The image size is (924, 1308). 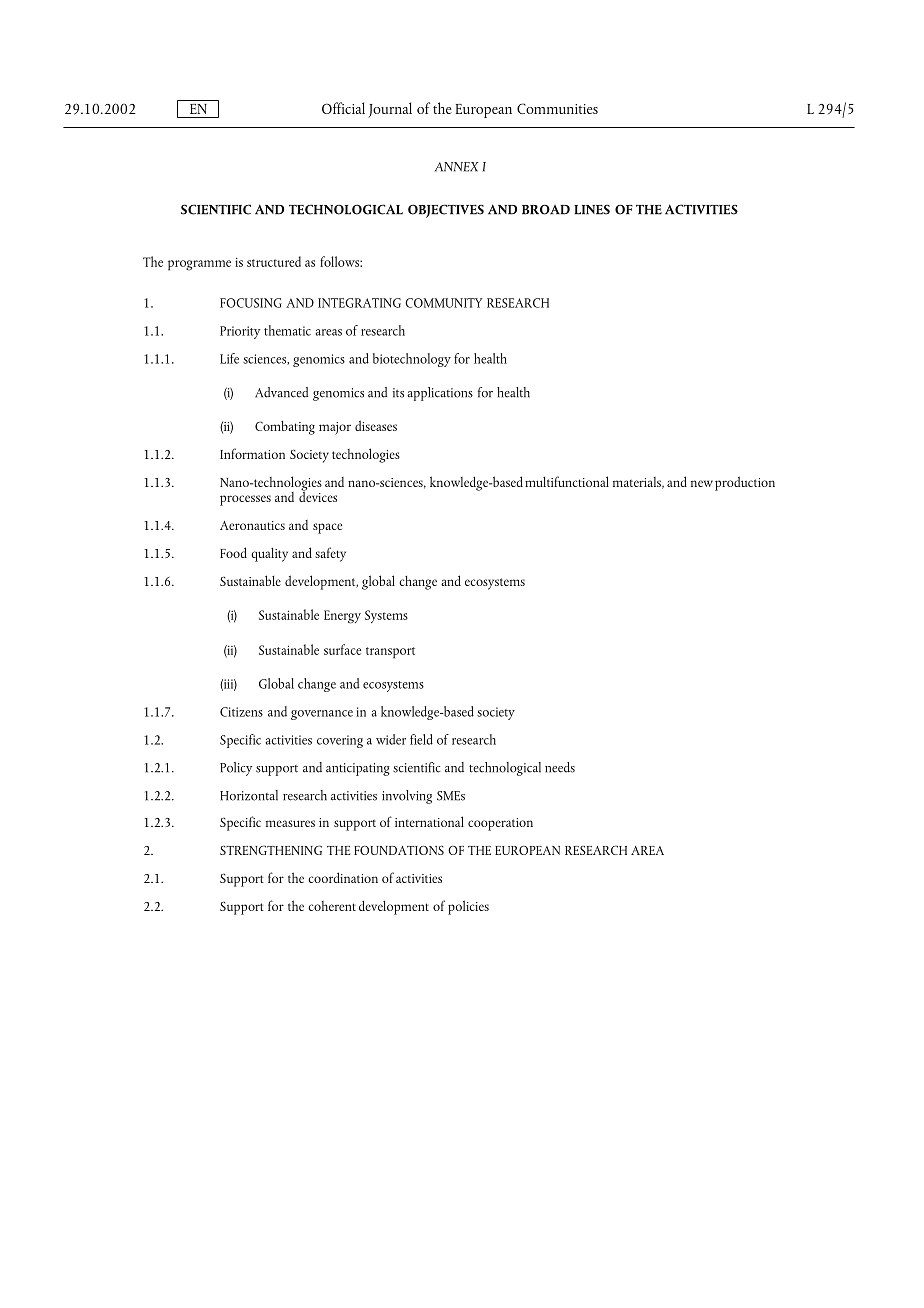 What do you see at coordinates (421, 739) in the image?
I see `field` at bounding box center [421, 739].
